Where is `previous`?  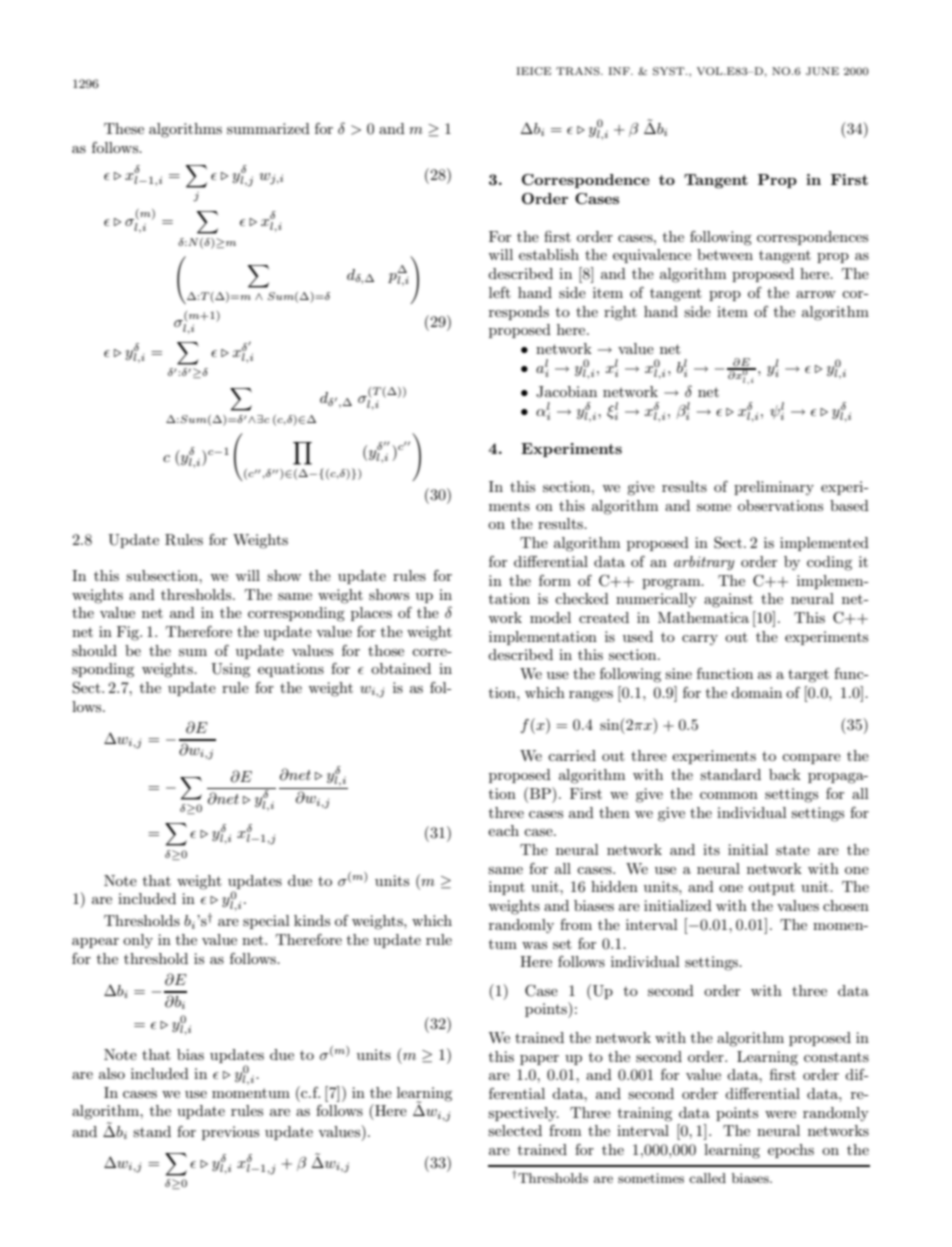
previous is located at coordinates (230, 1133).
